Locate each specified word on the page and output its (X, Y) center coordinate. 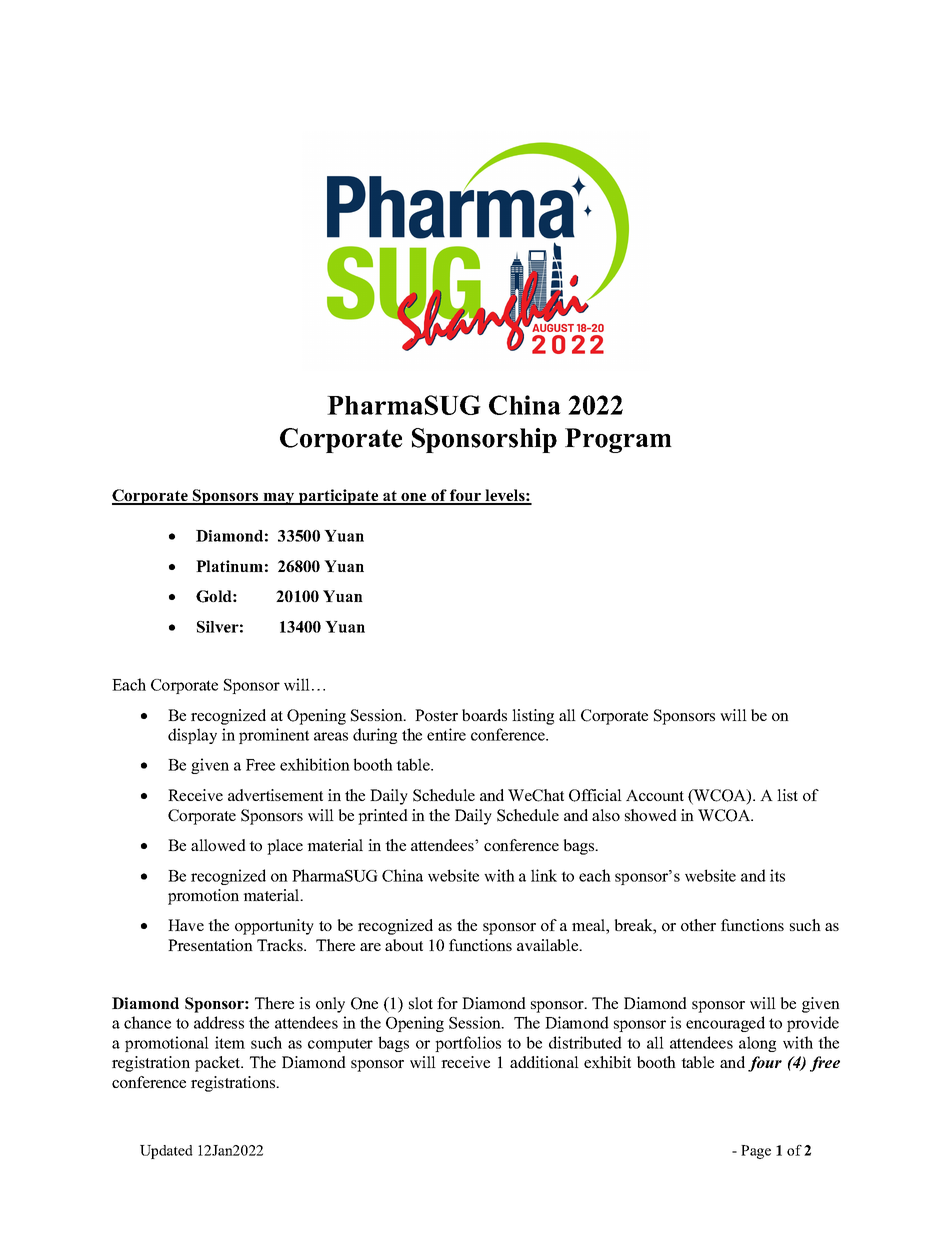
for (447, 1003)
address (219, 1022)
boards (484, 715)
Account (655, 795)
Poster (436, 715)
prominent (274, 736)
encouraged (725, 1024)
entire (446, 734)
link (544, 875)
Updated (166, 1152)
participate (339, 497)
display (192, 736)
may (279, 499)
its (777, 875)
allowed (218, 845)
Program (618, 440)
